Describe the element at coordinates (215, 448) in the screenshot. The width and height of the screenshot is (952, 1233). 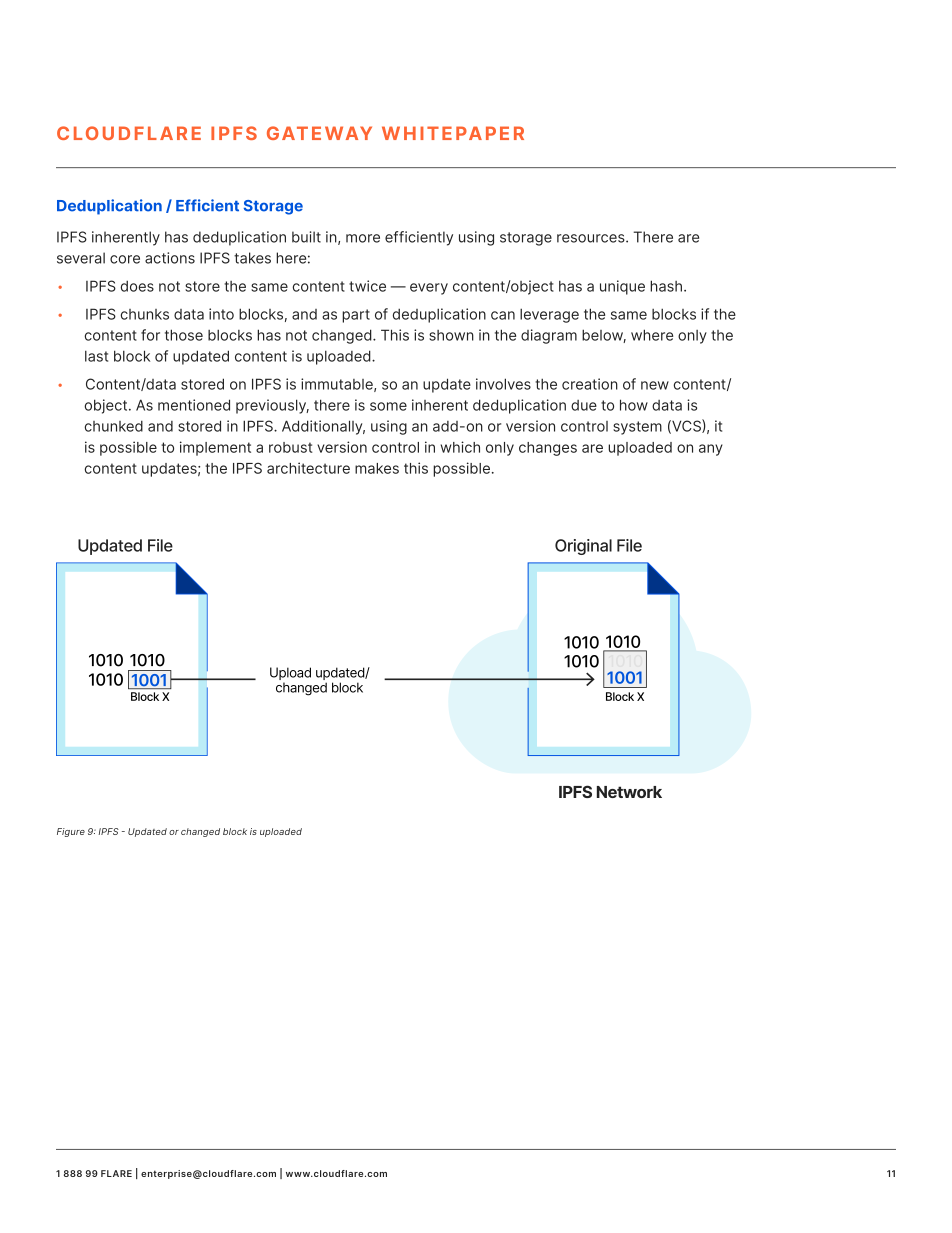
I see `implement` at that location.
